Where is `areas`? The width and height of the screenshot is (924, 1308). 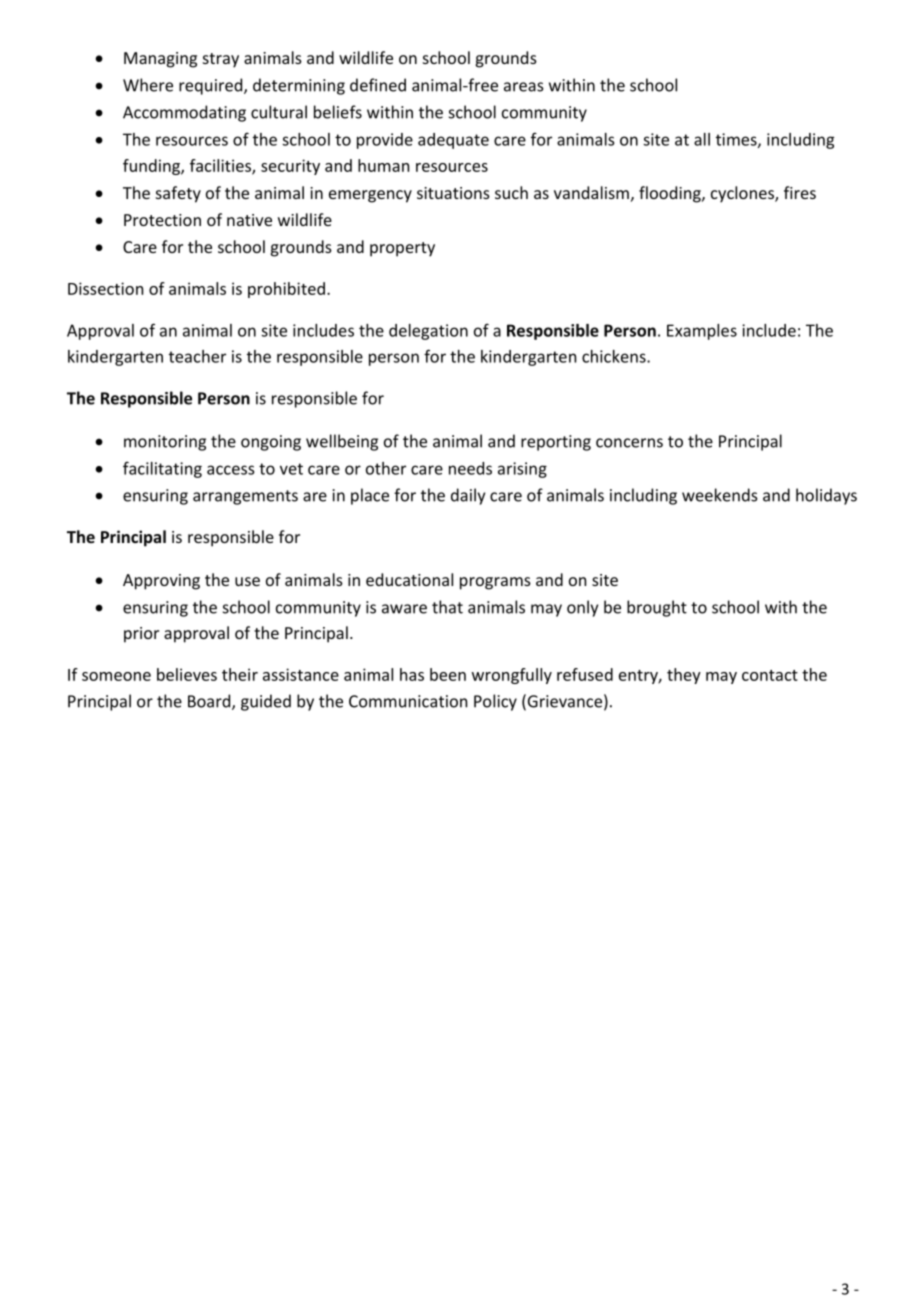
areas is located at coordinates (524, 87).
